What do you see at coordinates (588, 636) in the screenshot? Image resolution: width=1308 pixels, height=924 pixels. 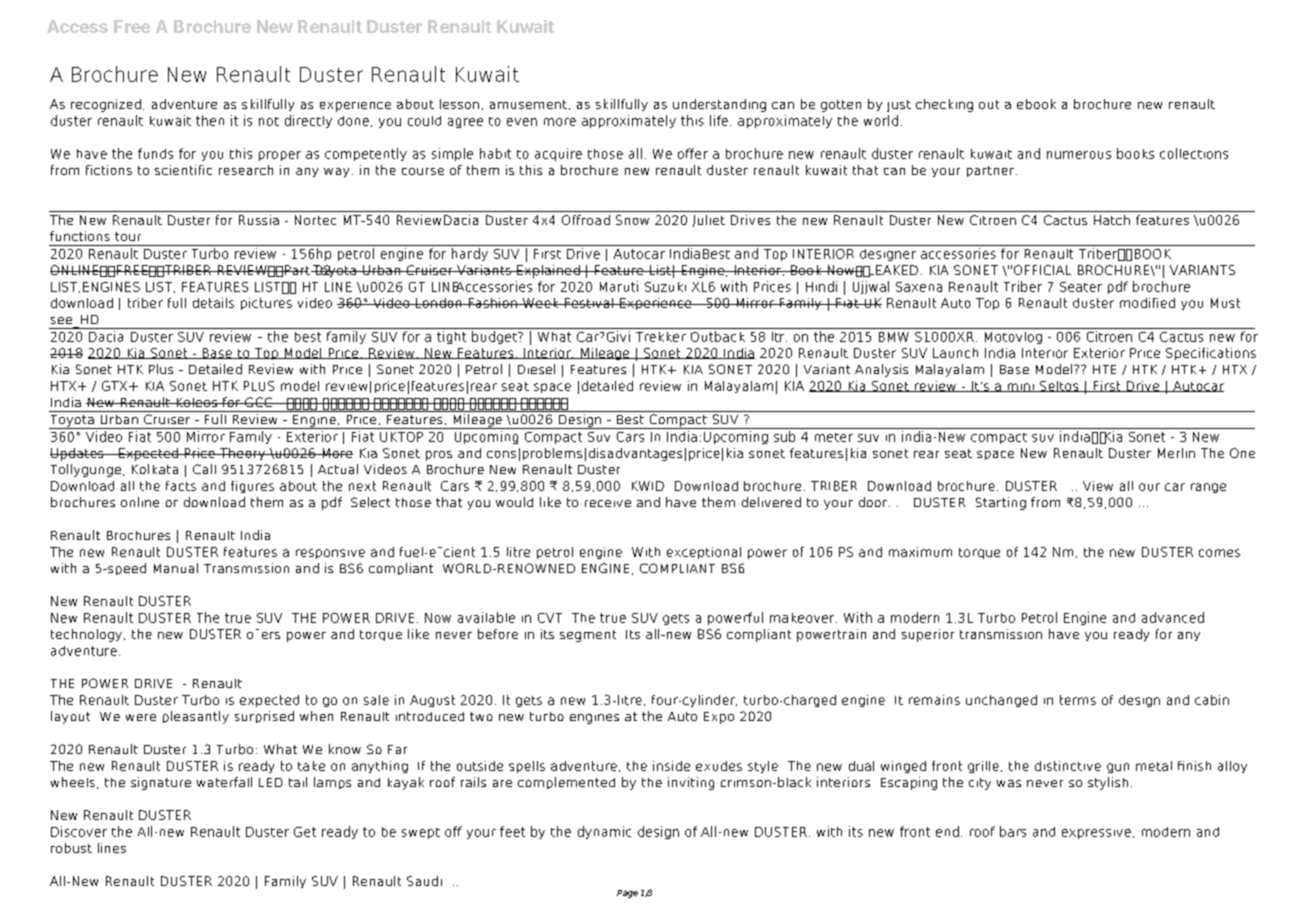 I see `segment` at bounding box center [588, 636].
